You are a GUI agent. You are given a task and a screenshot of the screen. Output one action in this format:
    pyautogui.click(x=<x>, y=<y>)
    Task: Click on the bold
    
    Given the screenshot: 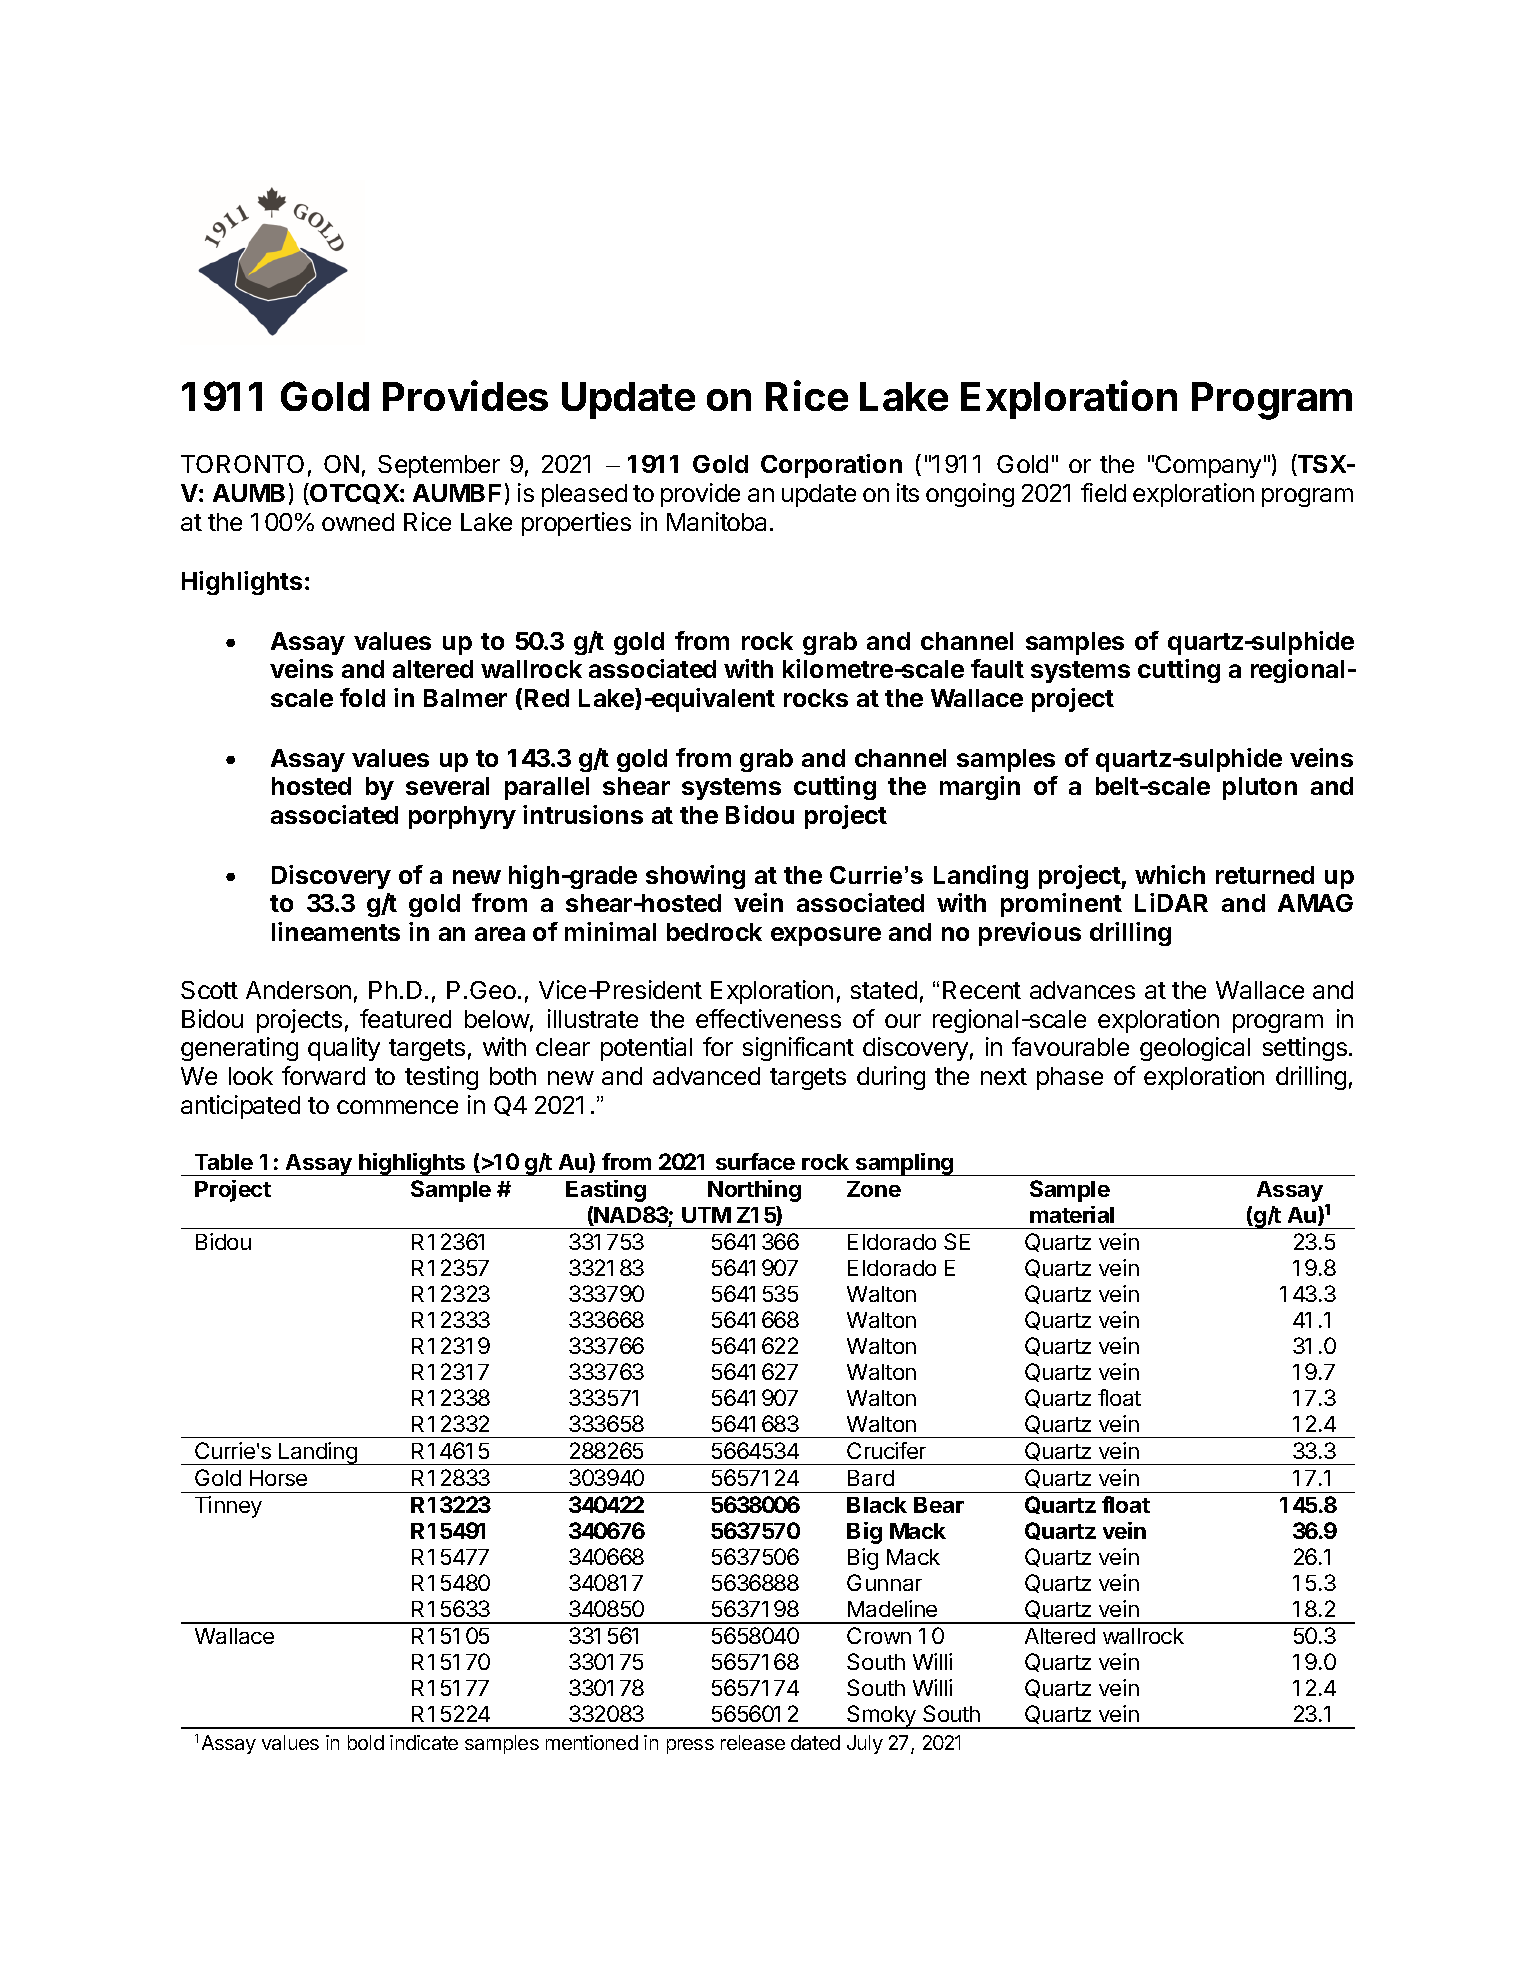 What is the action you would take?
    pyautogui.click(x=366, y=1742)
